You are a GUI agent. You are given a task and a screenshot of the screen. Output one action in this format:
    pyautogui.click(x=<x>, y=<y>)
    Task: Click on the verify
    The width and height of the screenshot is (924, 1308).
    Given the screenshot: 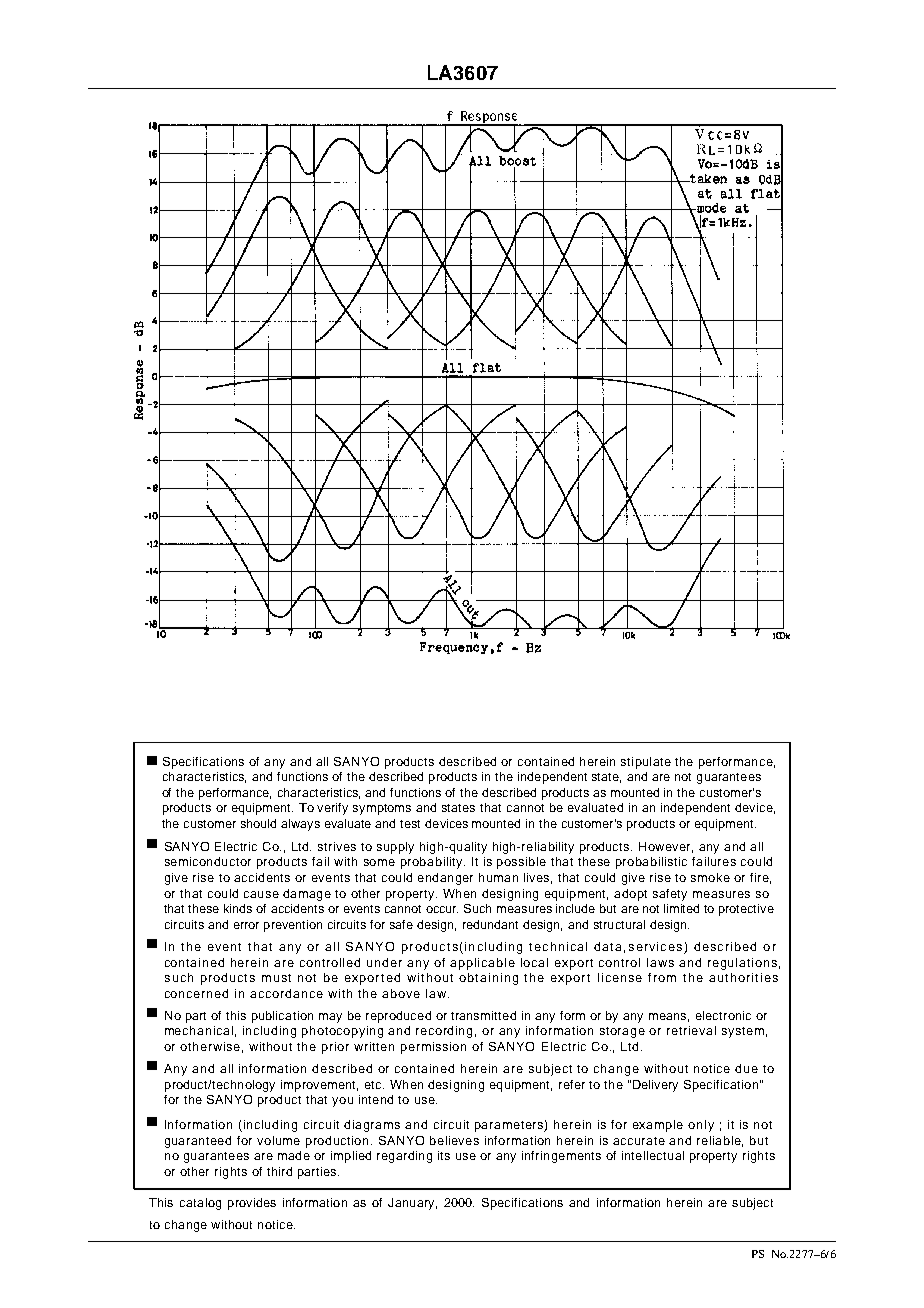 What is the action you would take?
    pyautogui.click(x=332, y=809)
